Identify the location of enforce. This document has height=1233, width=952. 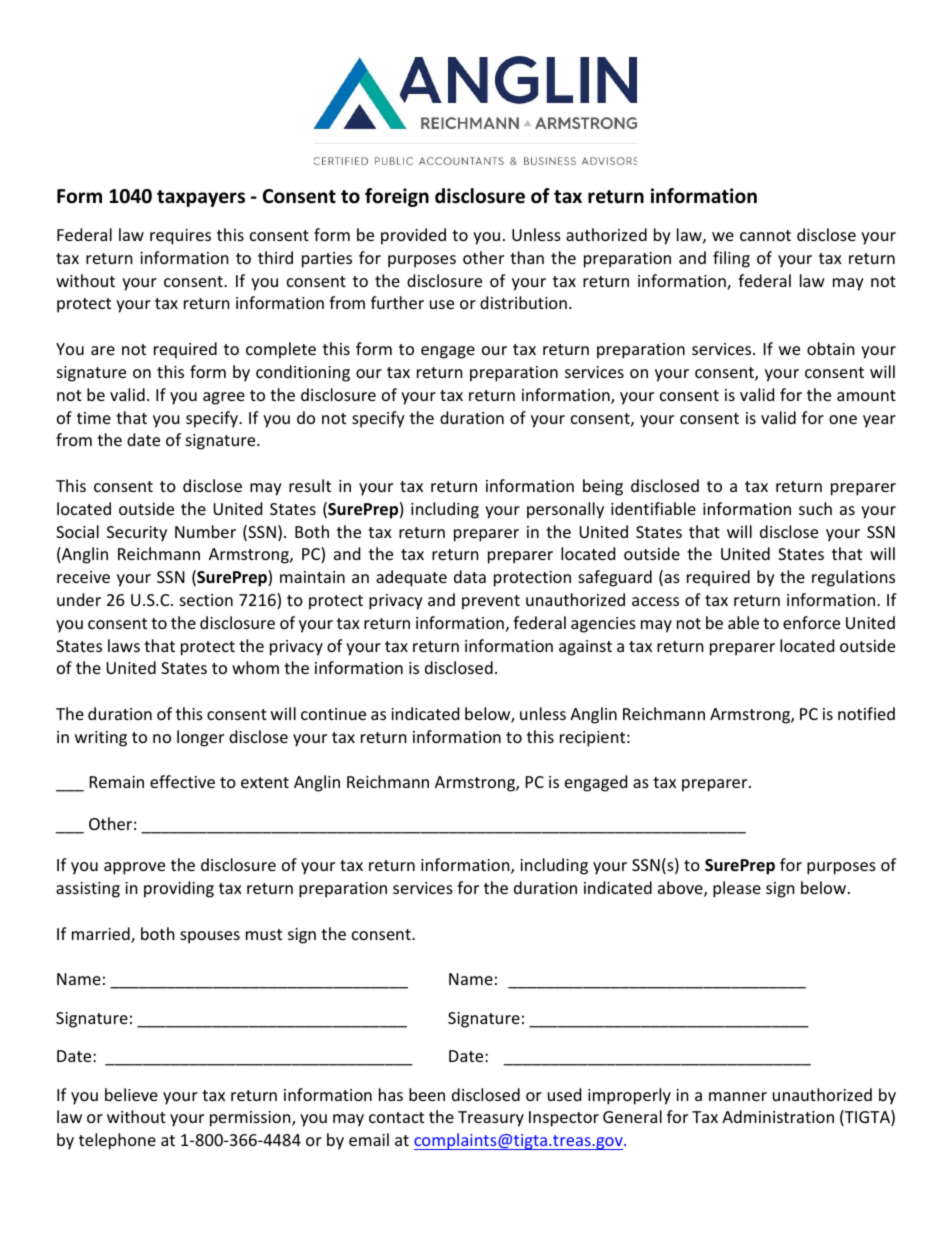
(811, 622).
